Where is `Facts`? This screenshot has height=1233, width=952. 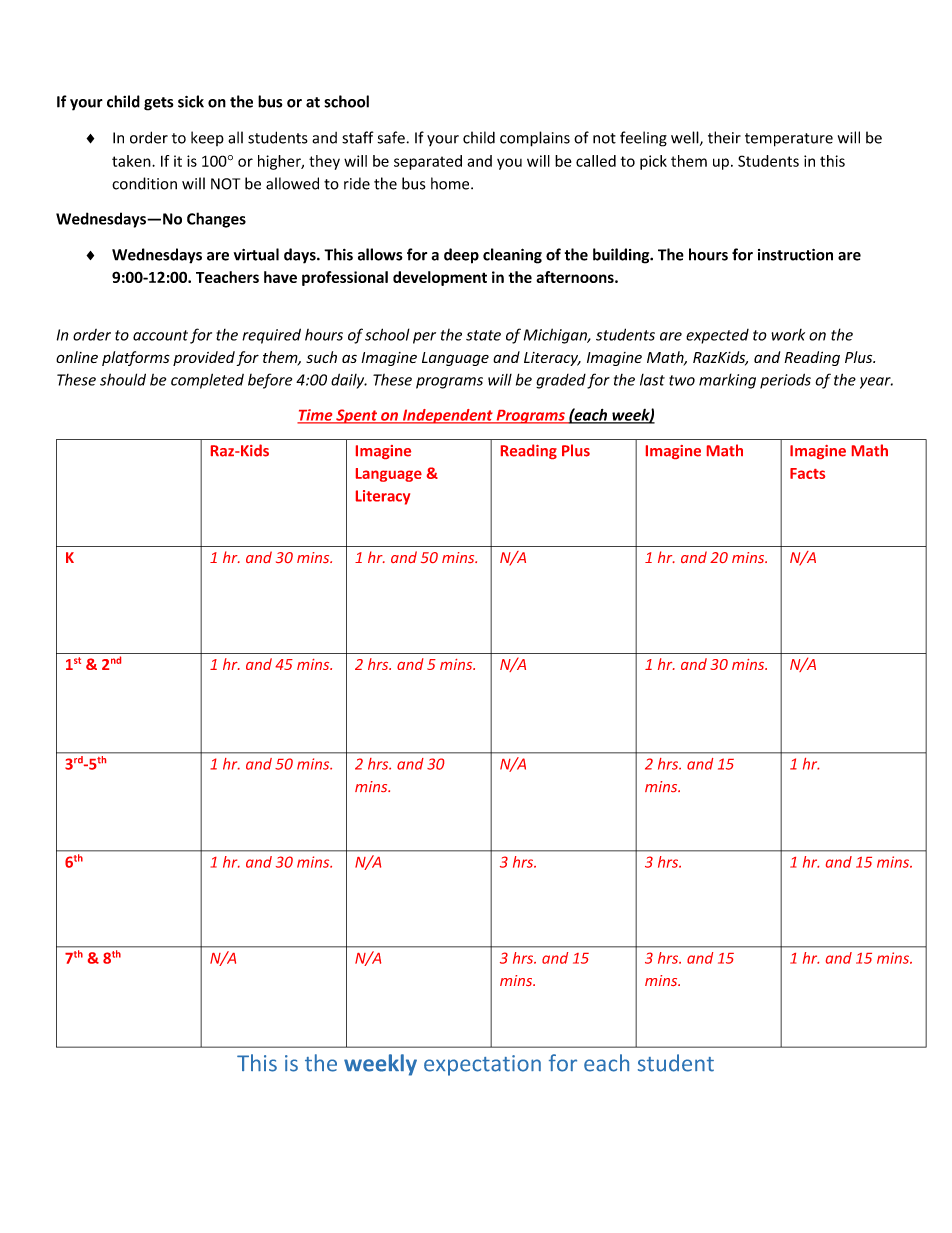
Facts is located at coordinates (807, 473).
